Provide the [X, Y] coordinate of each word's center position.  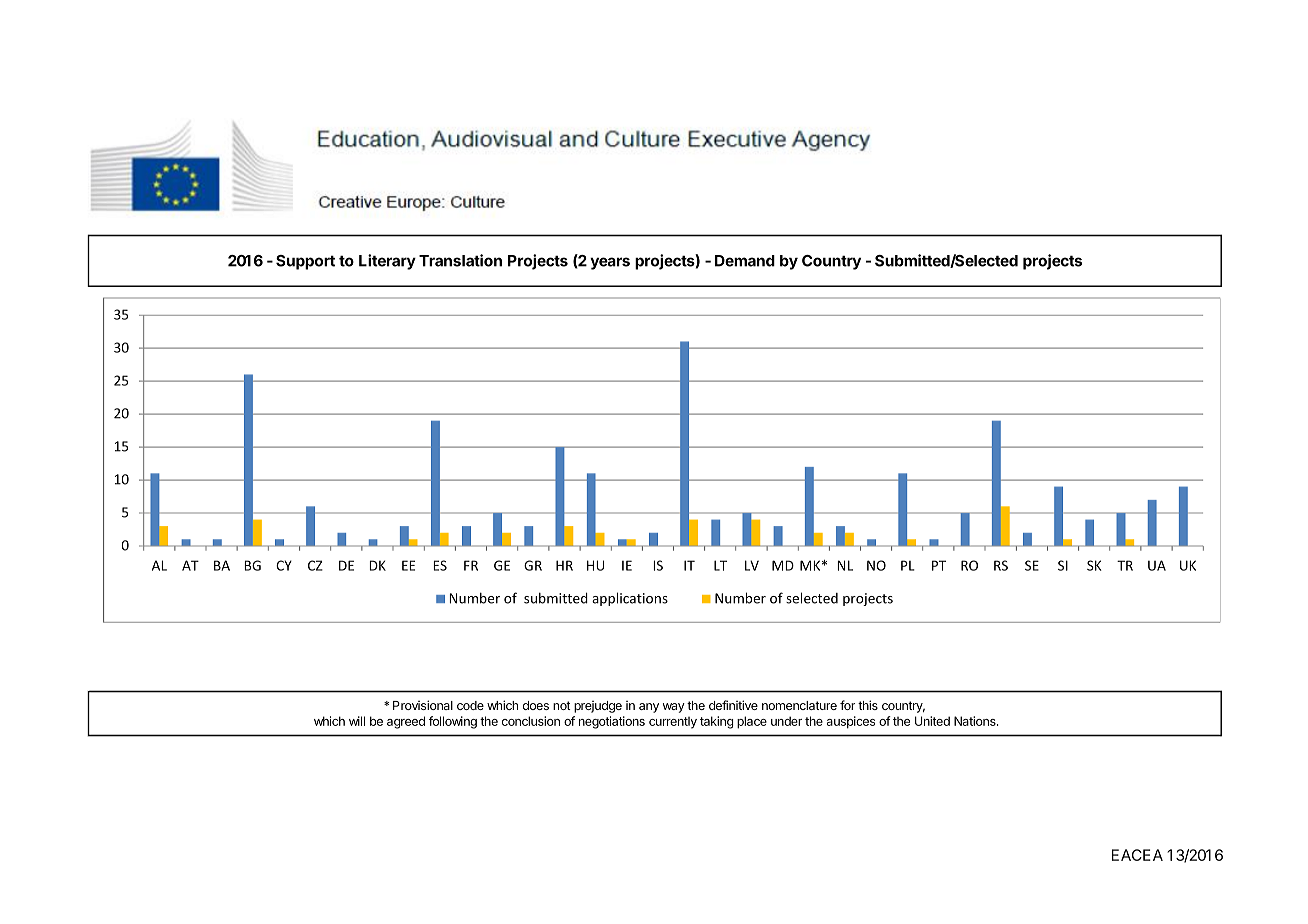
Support [305, 262]
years [610, 263]
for [847, 705]
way [674, 708]
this [868, 705]
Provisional [423, 705]
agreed [406, 722]
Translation [460, 260]
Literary [387, 262]
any [649, 708]
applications [630, 599]
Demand [745, 261]
